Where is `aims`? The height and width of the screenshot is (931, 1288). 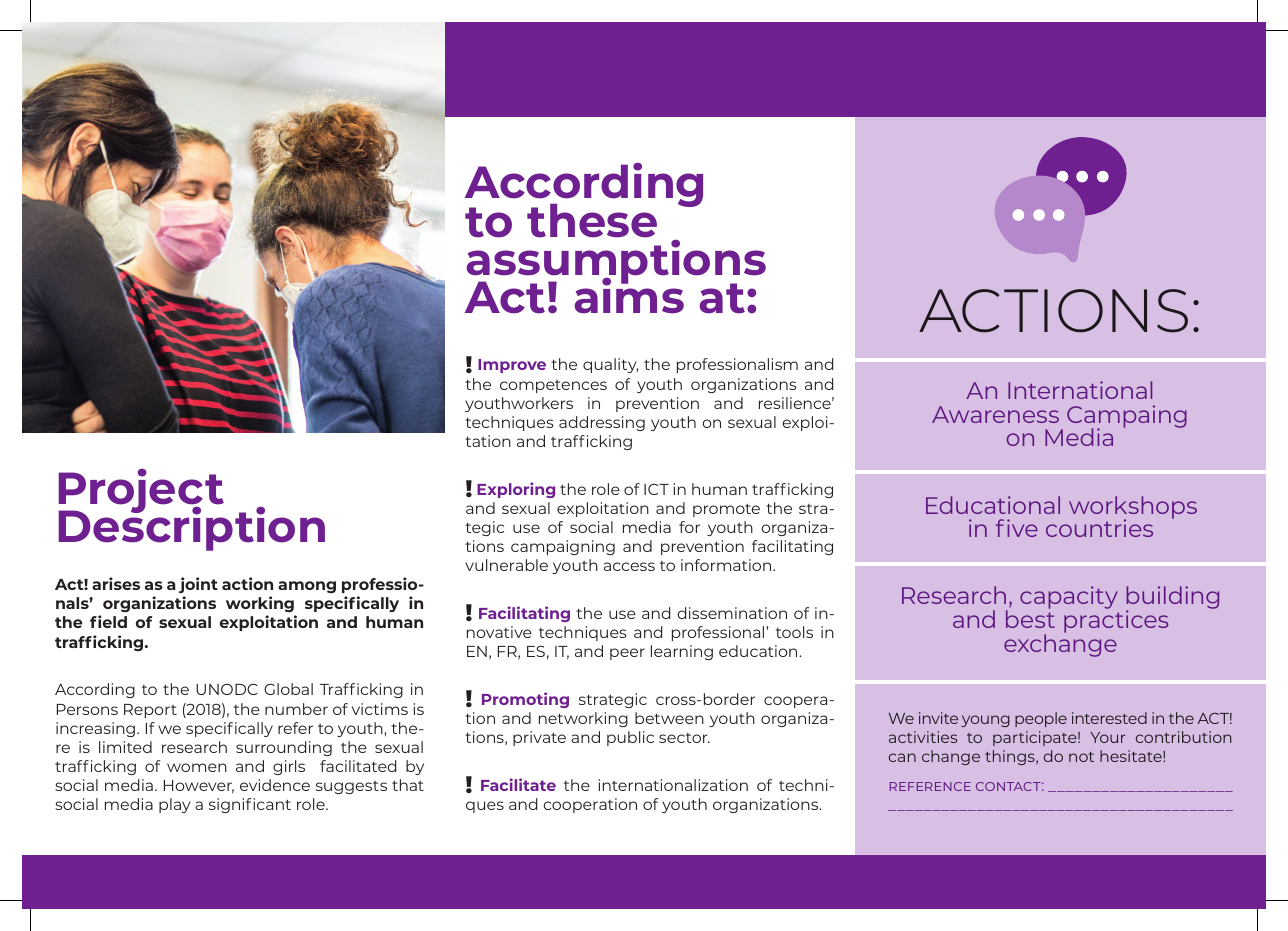 aims is located at coordinates (629, 295).
